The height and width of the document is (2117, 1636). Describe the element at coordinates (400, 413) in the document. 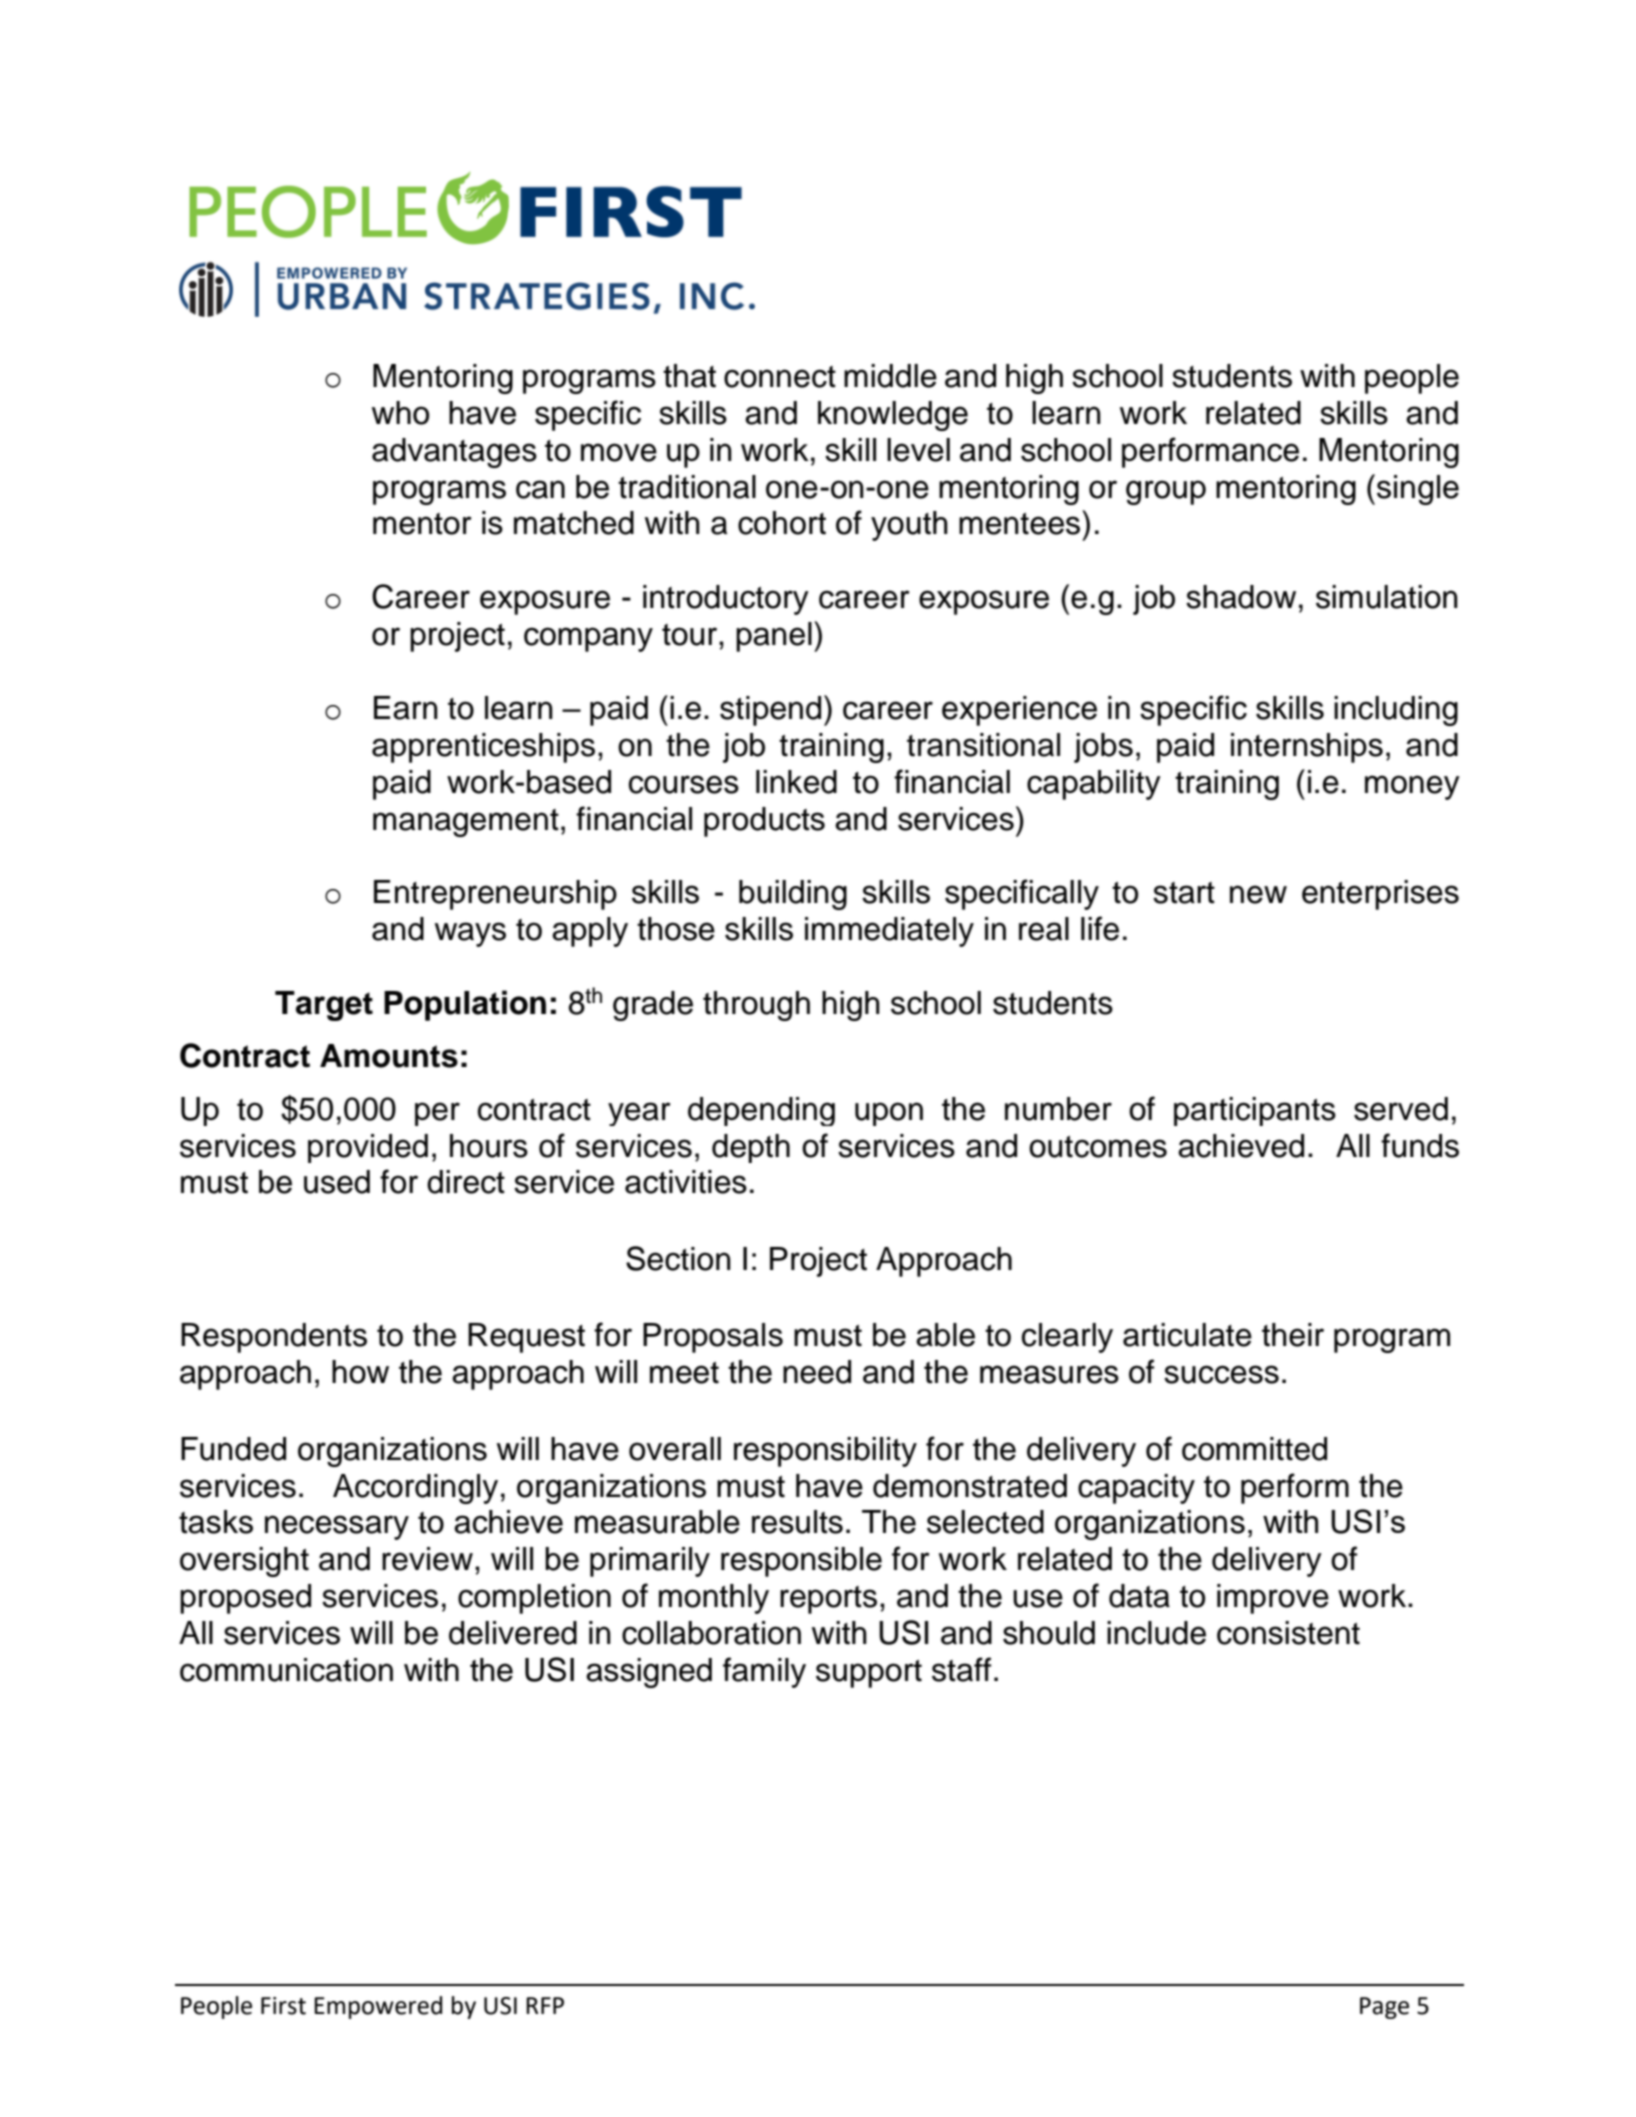

I see `who` at that location.
